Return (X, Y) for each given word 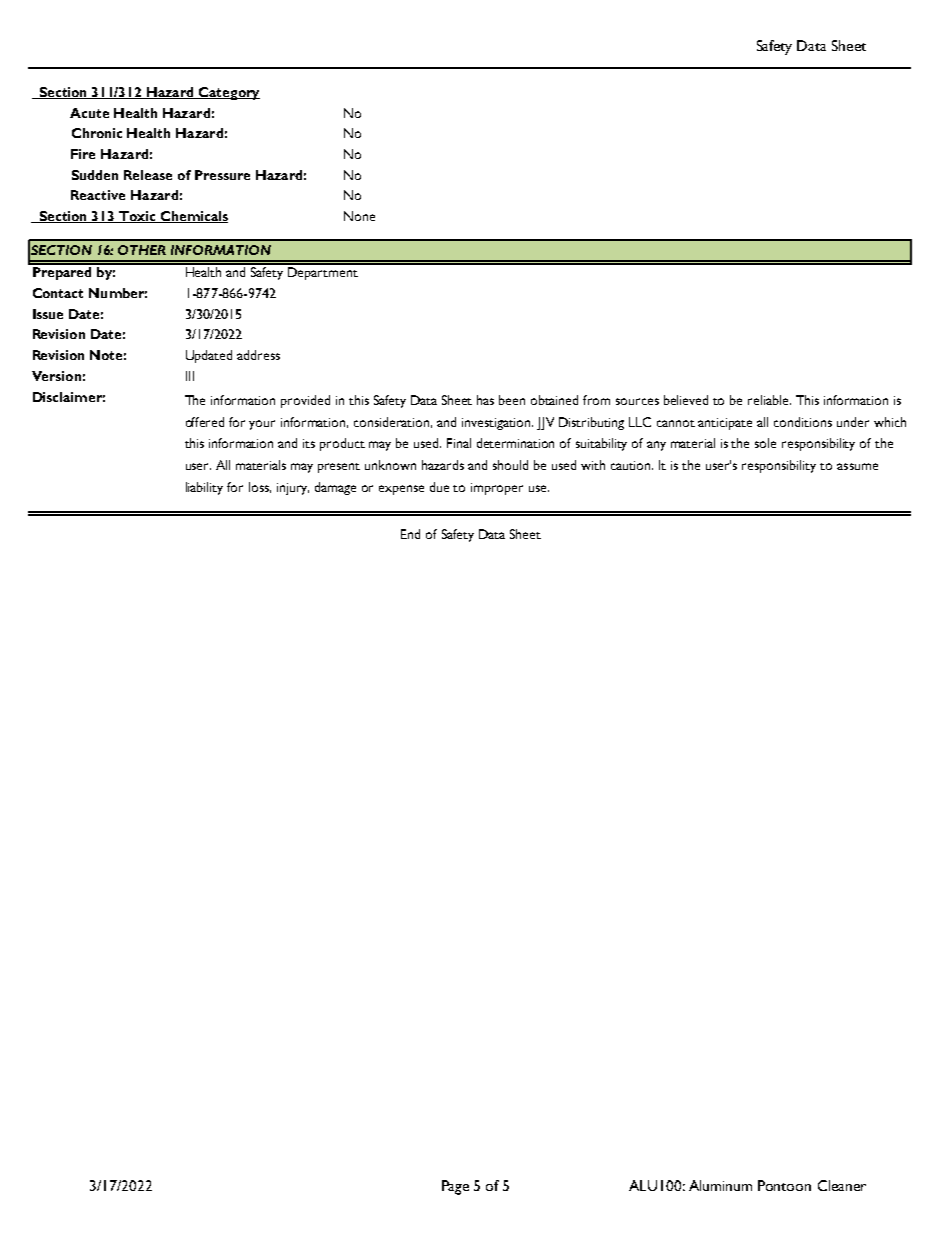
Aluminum (720, 1185)
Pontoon (784, 1185)
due (439, 487)
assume (857, 466)
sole (765, 443)
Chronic (97, 133)
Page (455, 1187)
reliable (769, 400)
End (410, 534)
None (359, 216)
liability (204, 488)
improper (497, 489)
